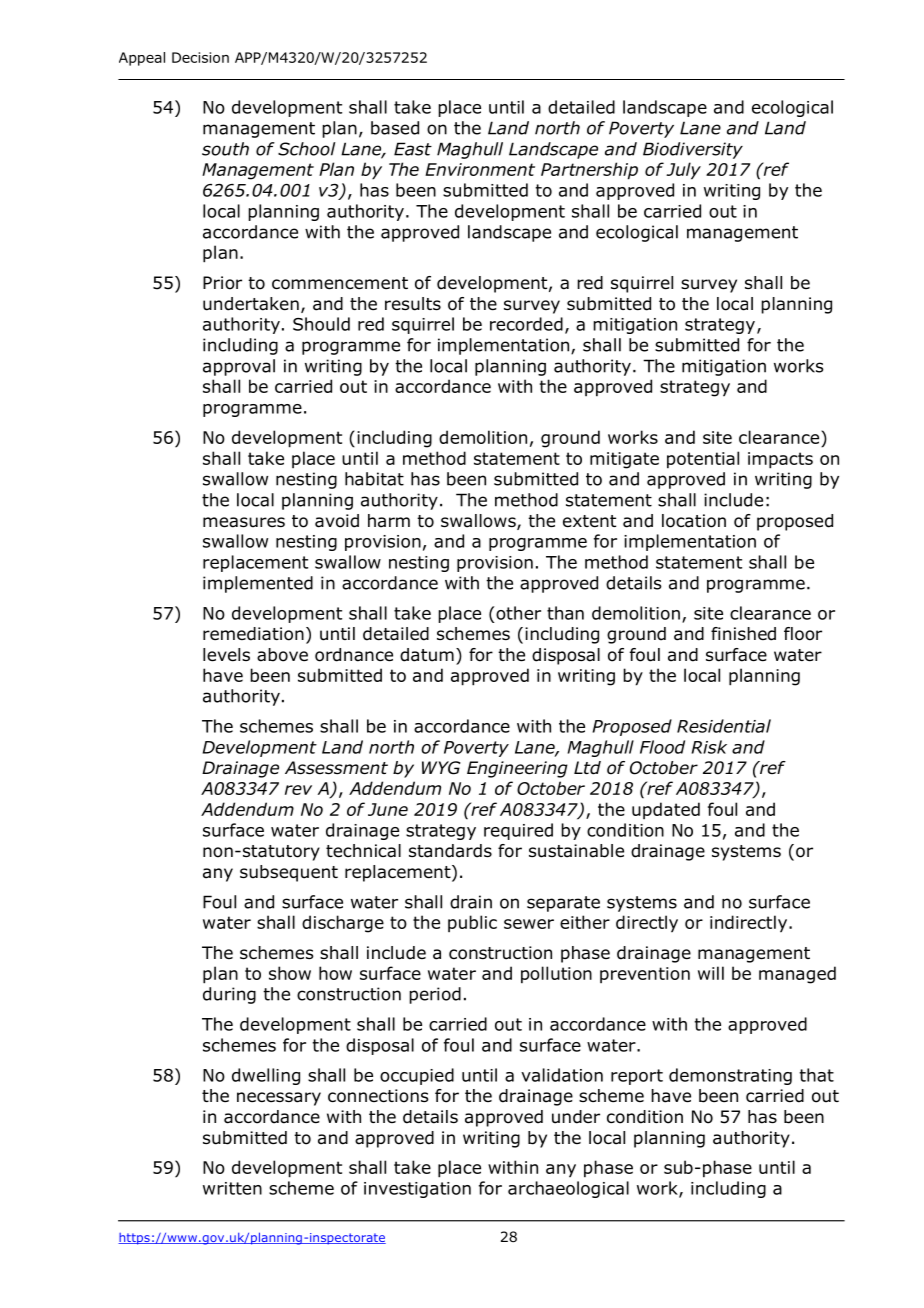  What do you see at coordinates (480, 169) in the document?
I see `Environment` at bounding box center [480, 169].
